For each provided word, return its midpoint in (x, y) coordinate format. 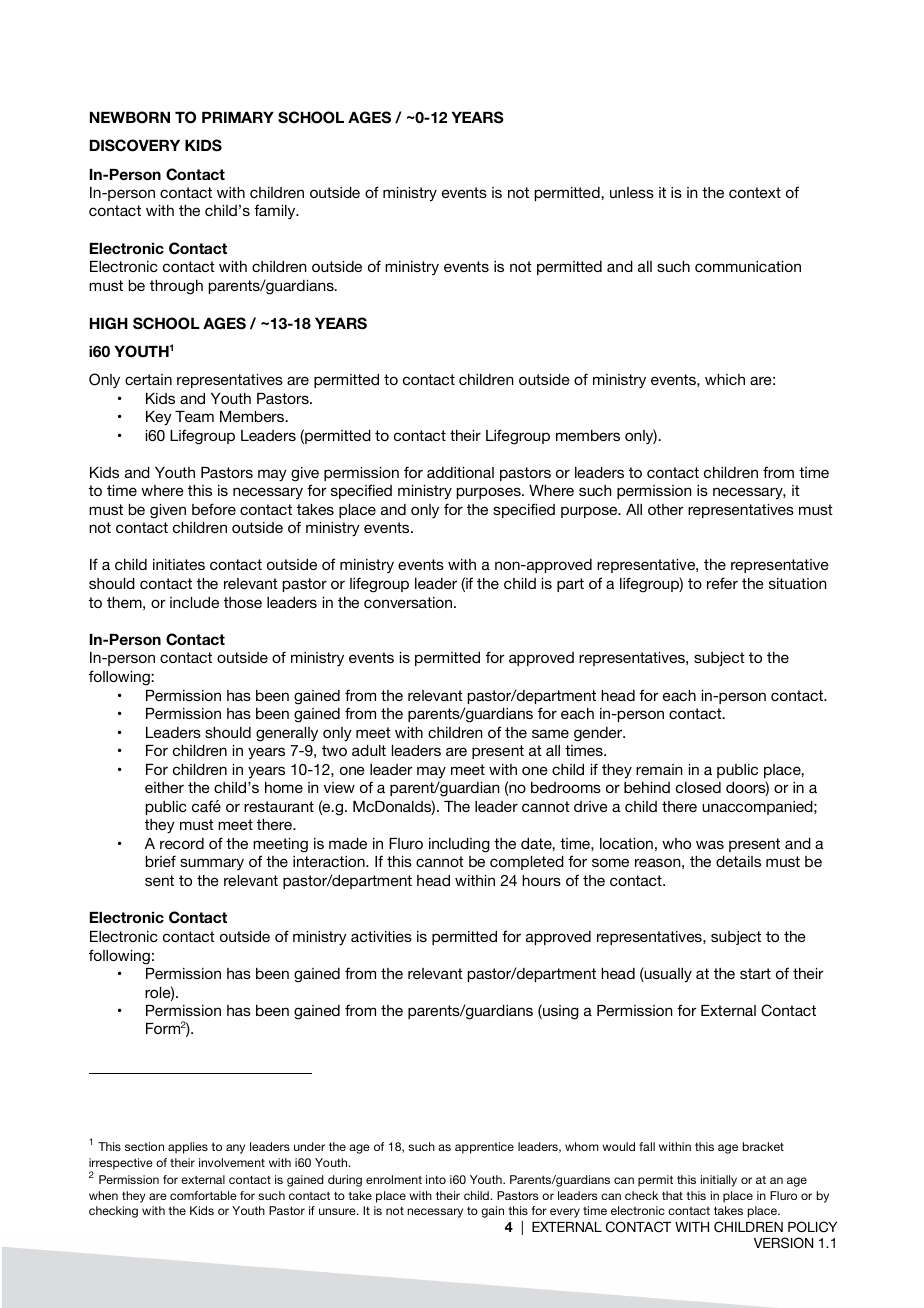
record (182, 843)
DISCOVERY (135, 145)
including (459, 845)
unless (632, 192)
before (214, 509)
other (666, 509)
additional (460, 472)
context (755, 192)
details (738, 861)
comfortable (203, 1195)
